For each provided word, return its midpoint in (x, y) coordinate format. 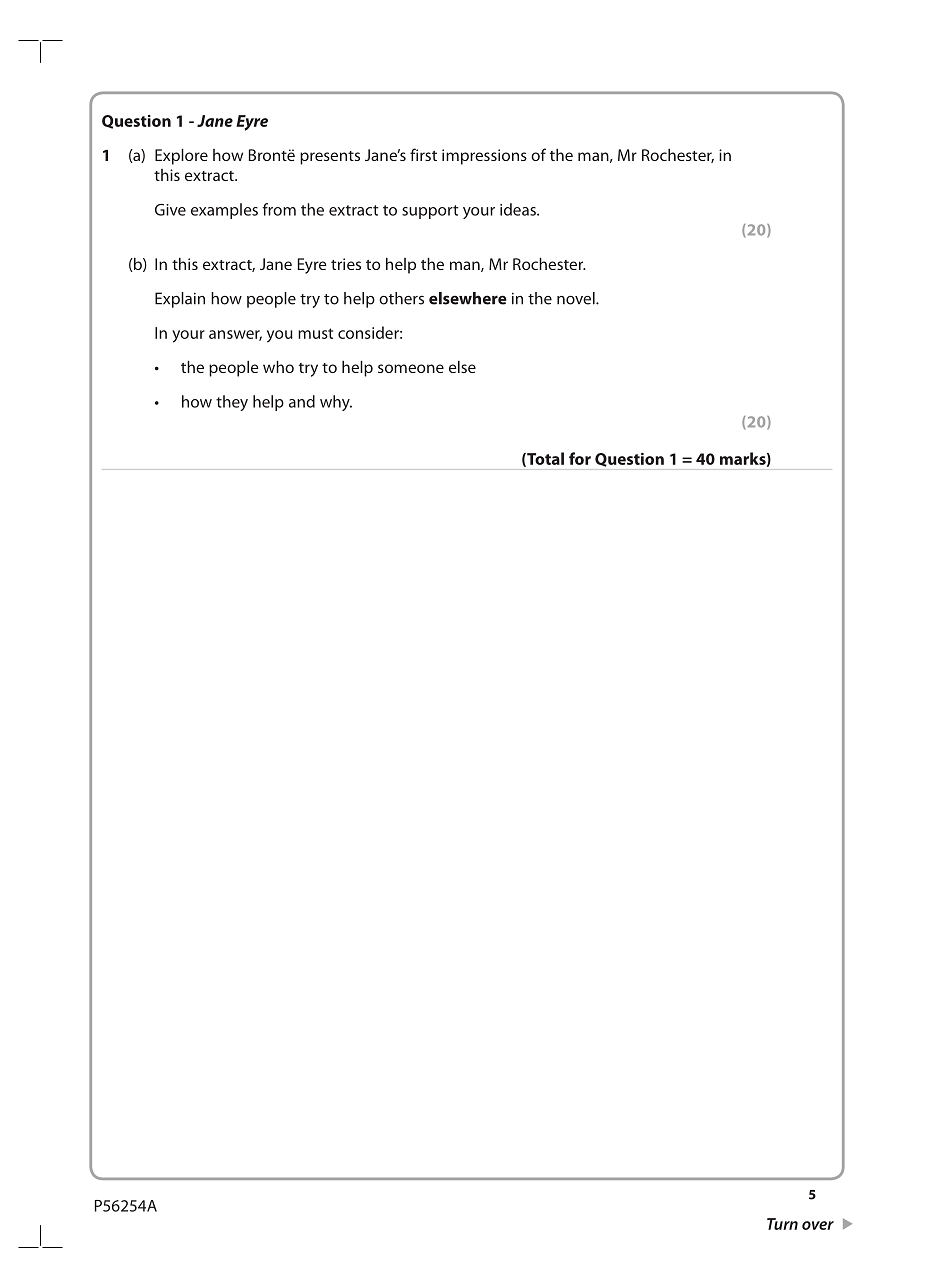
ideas (519, 209)
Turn (782, 1224)
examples (224, 211)
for (580, 458)
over (818, 1225)
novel (577, 298)
